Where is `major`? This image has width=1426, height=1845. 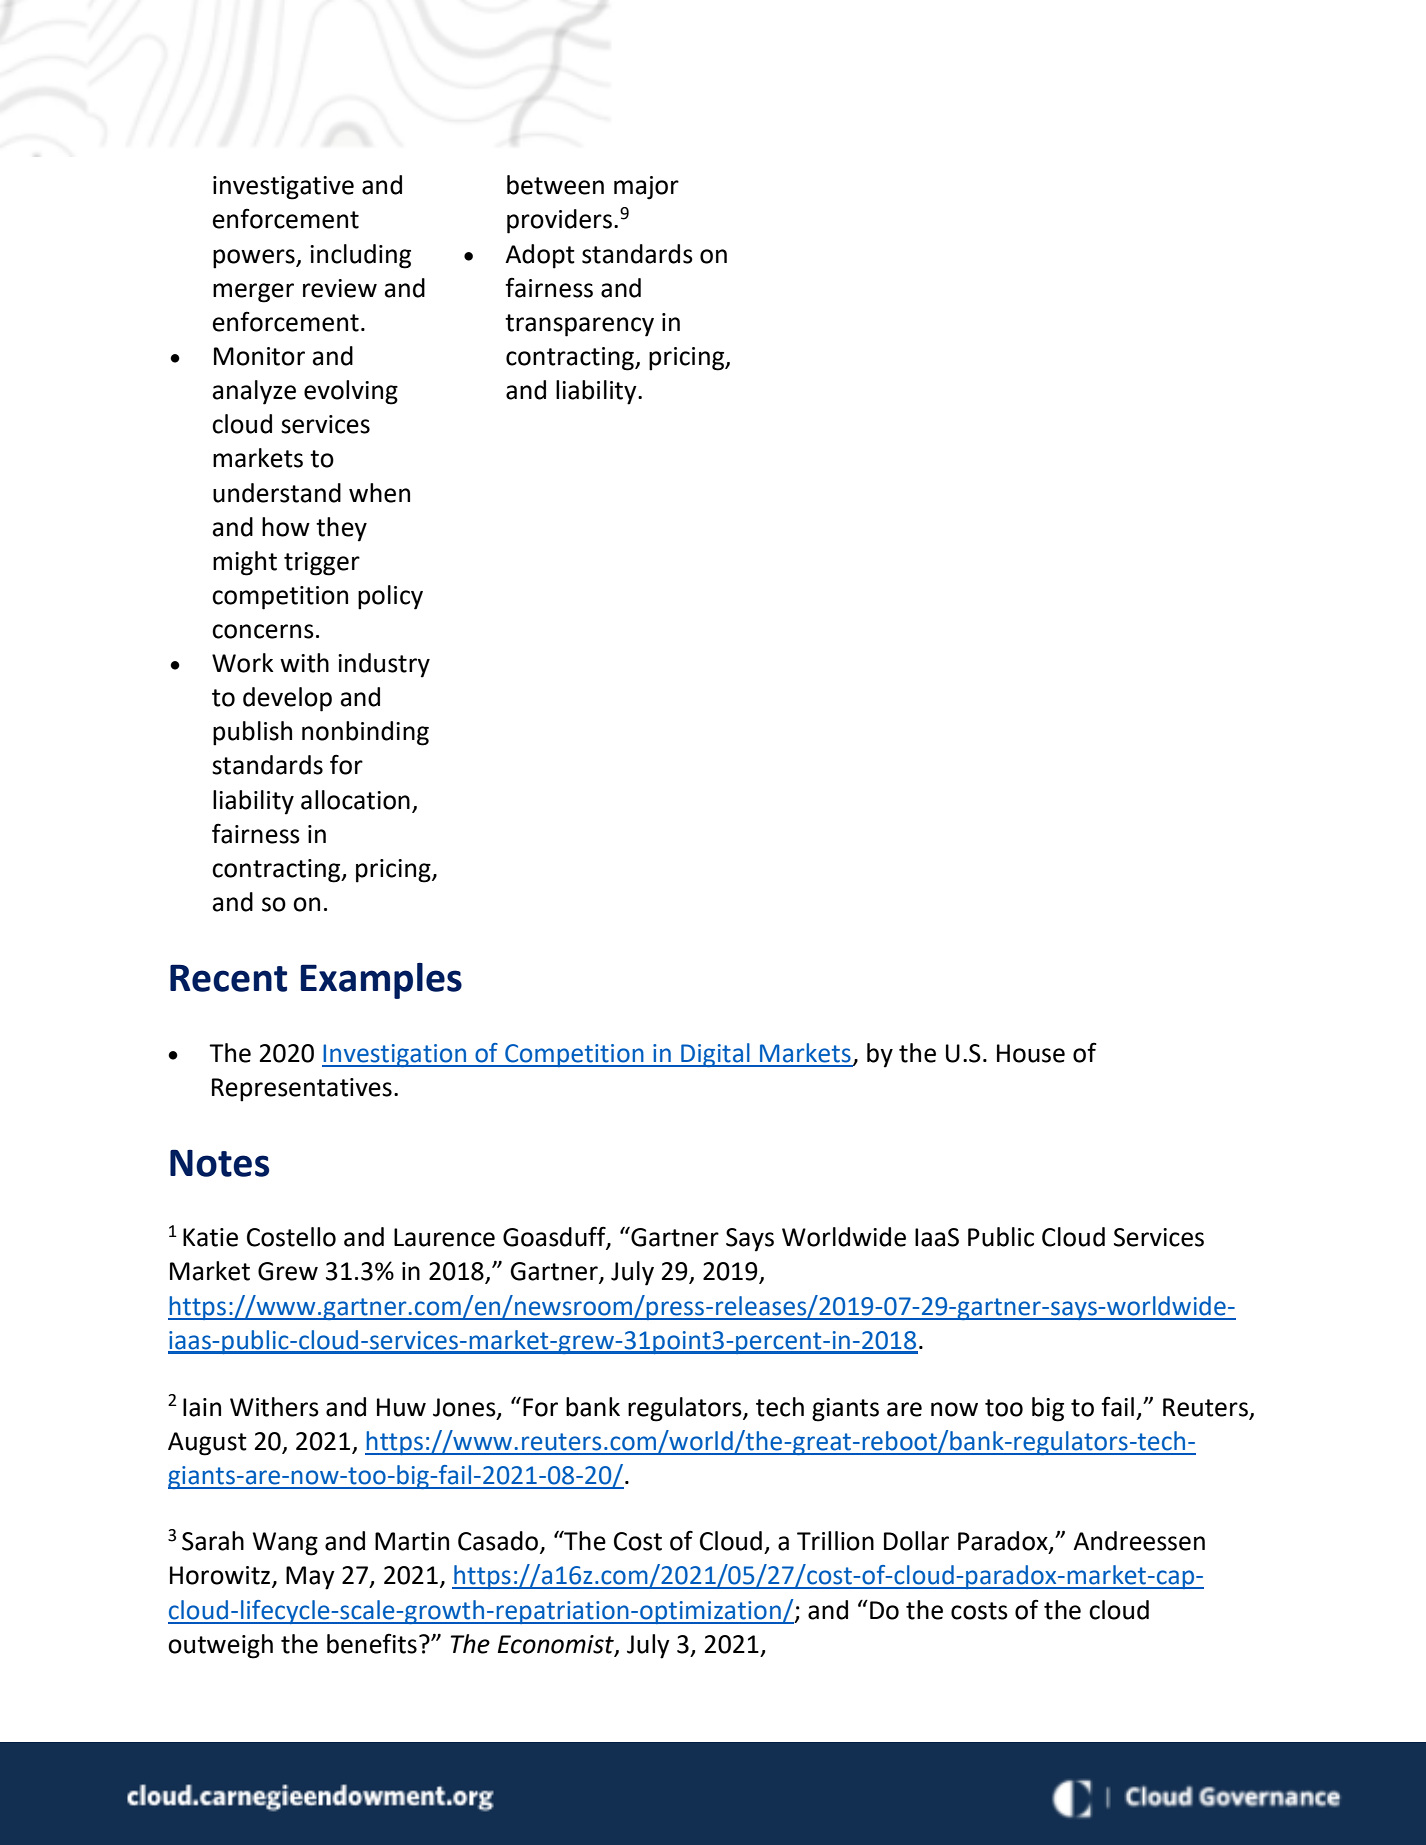 major is located at coordinates (646, 188).
